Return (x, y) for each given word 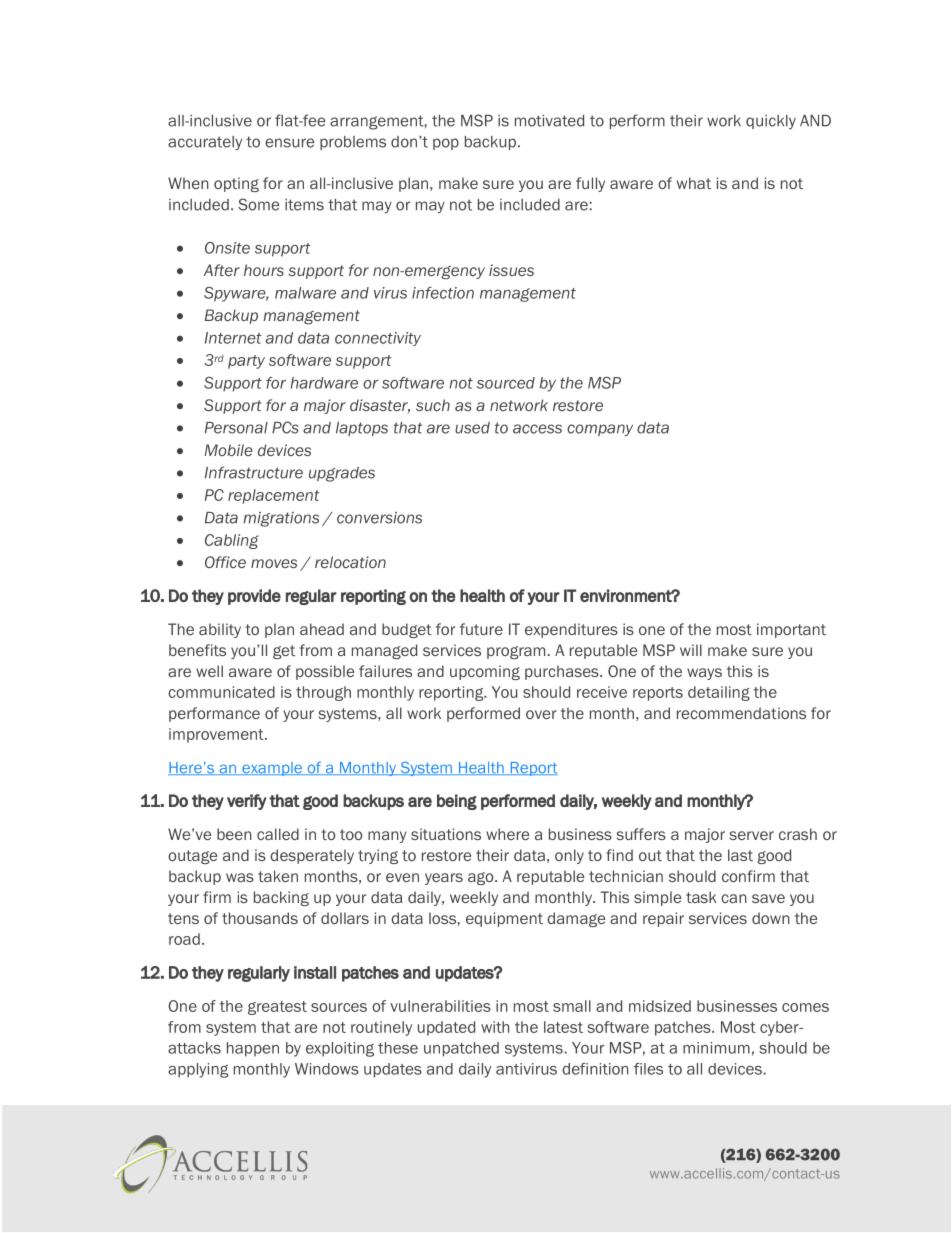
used (472, 428)
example (272, 769)
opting (236, 184)
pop (446, 144)
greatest (277, 1008)
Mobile (229, 450)
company (600, 430)
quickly (771, 122)
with (495, 1027)
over (541, 714)
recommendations (741, 713)
